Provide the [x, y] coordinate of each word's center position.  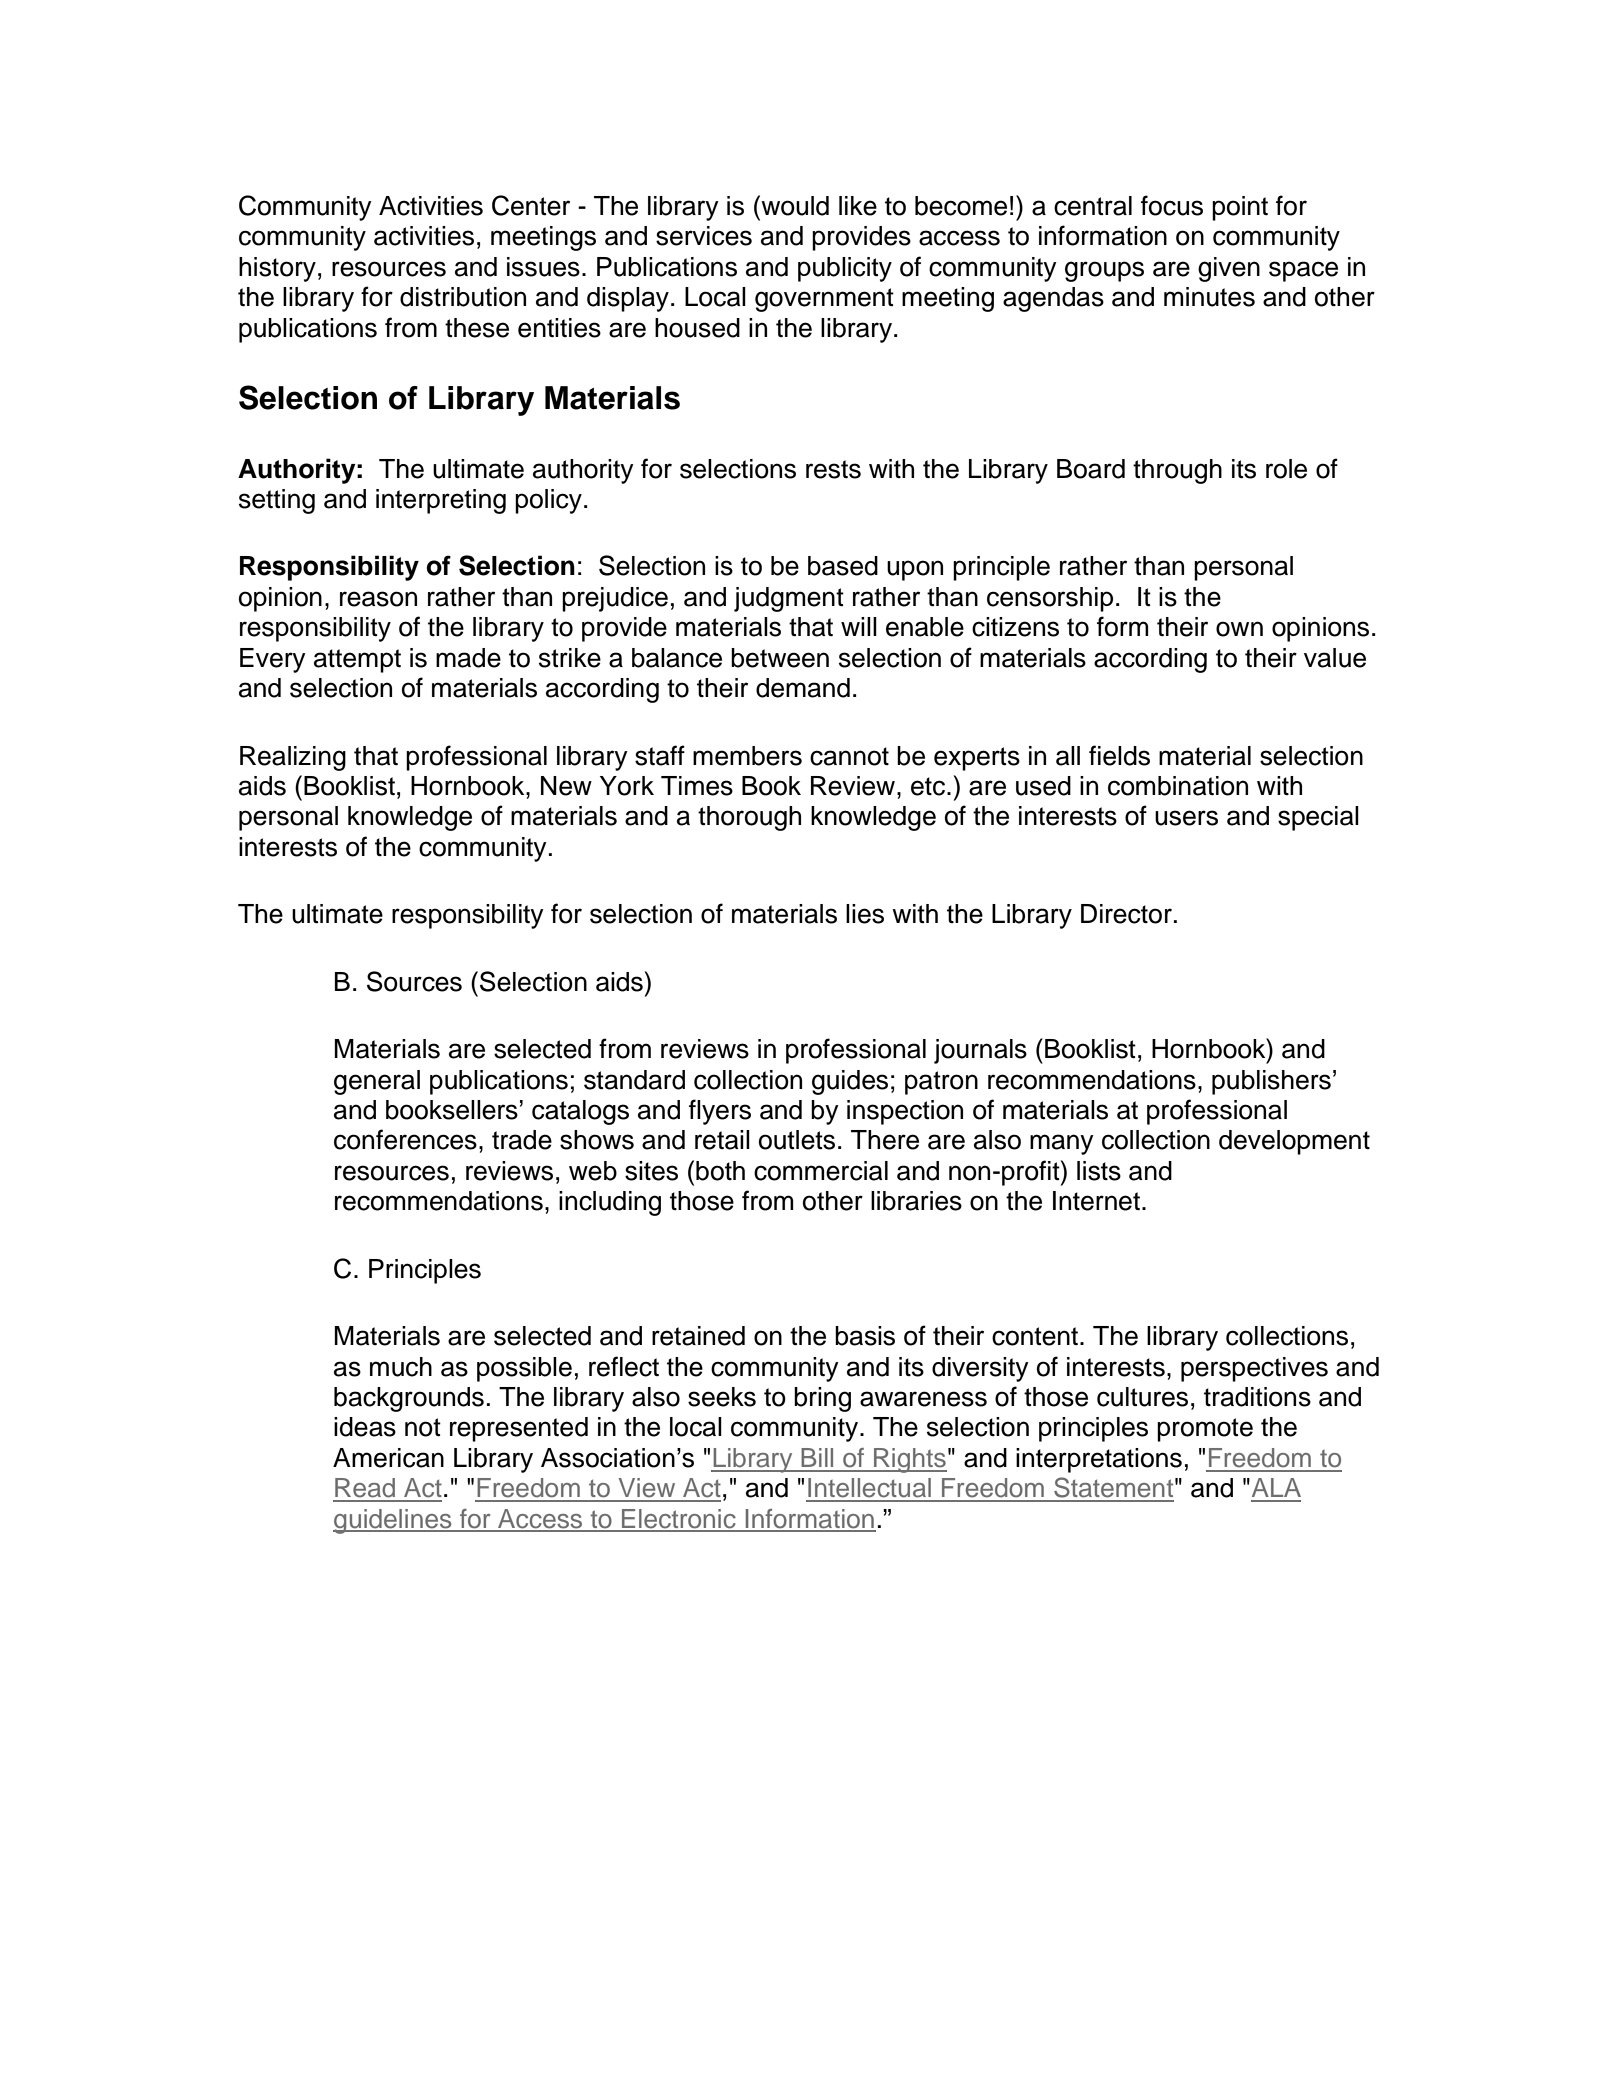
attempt [357, 661]
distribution [463, 297]
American [388, 1458]
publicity [845, 269]
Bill [817, 1457]
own [1239, 629]
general [377, 1082]
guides [850, 1082]
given [1229, 269]
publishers [1271, 1082]
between [780, 658]
